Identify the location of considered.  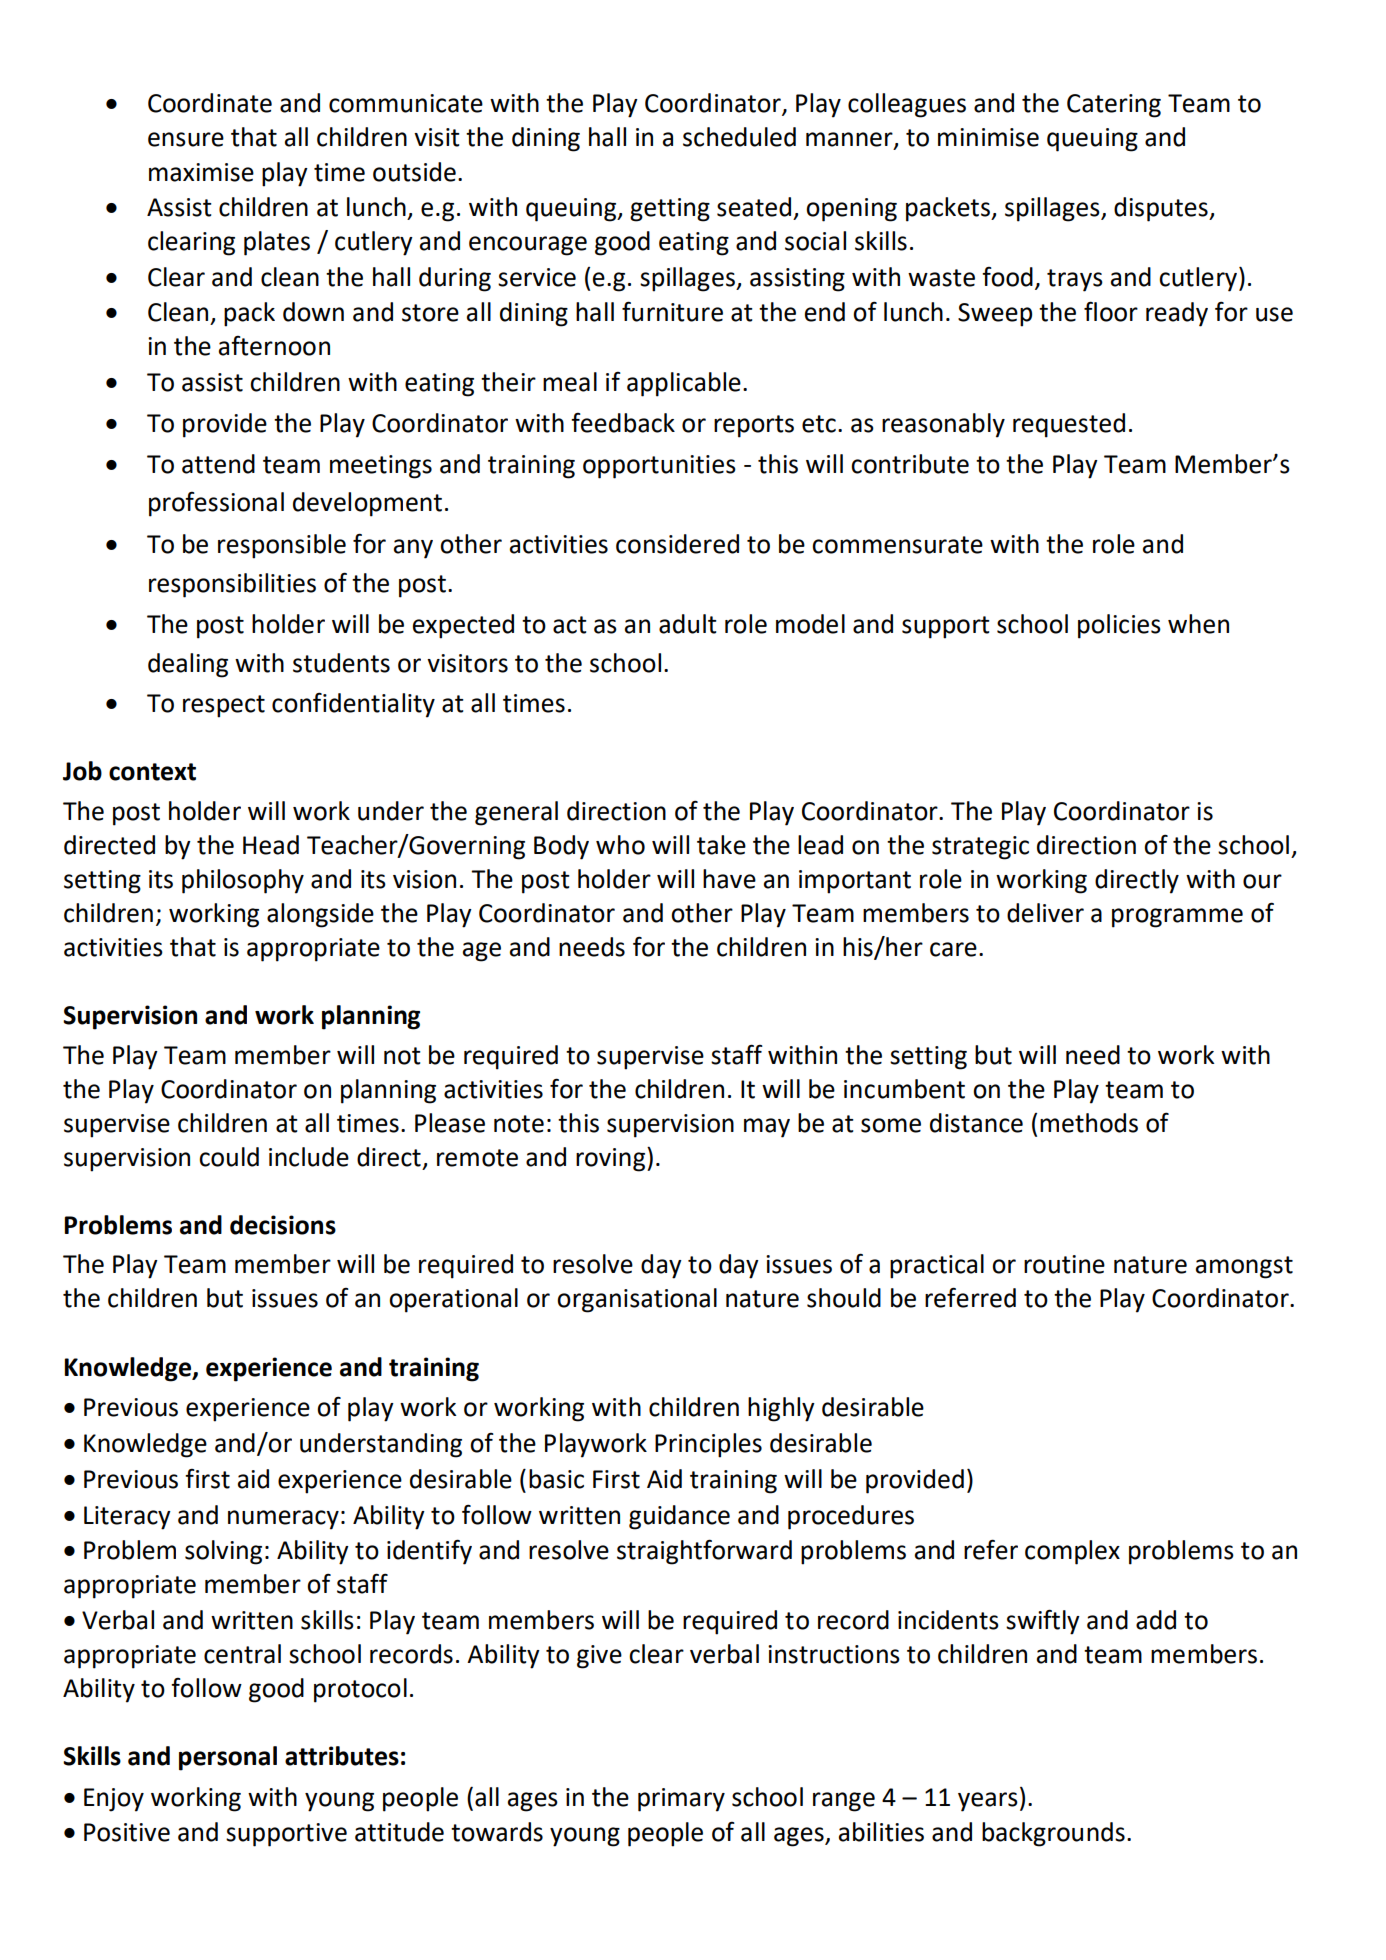
(677, 544).
